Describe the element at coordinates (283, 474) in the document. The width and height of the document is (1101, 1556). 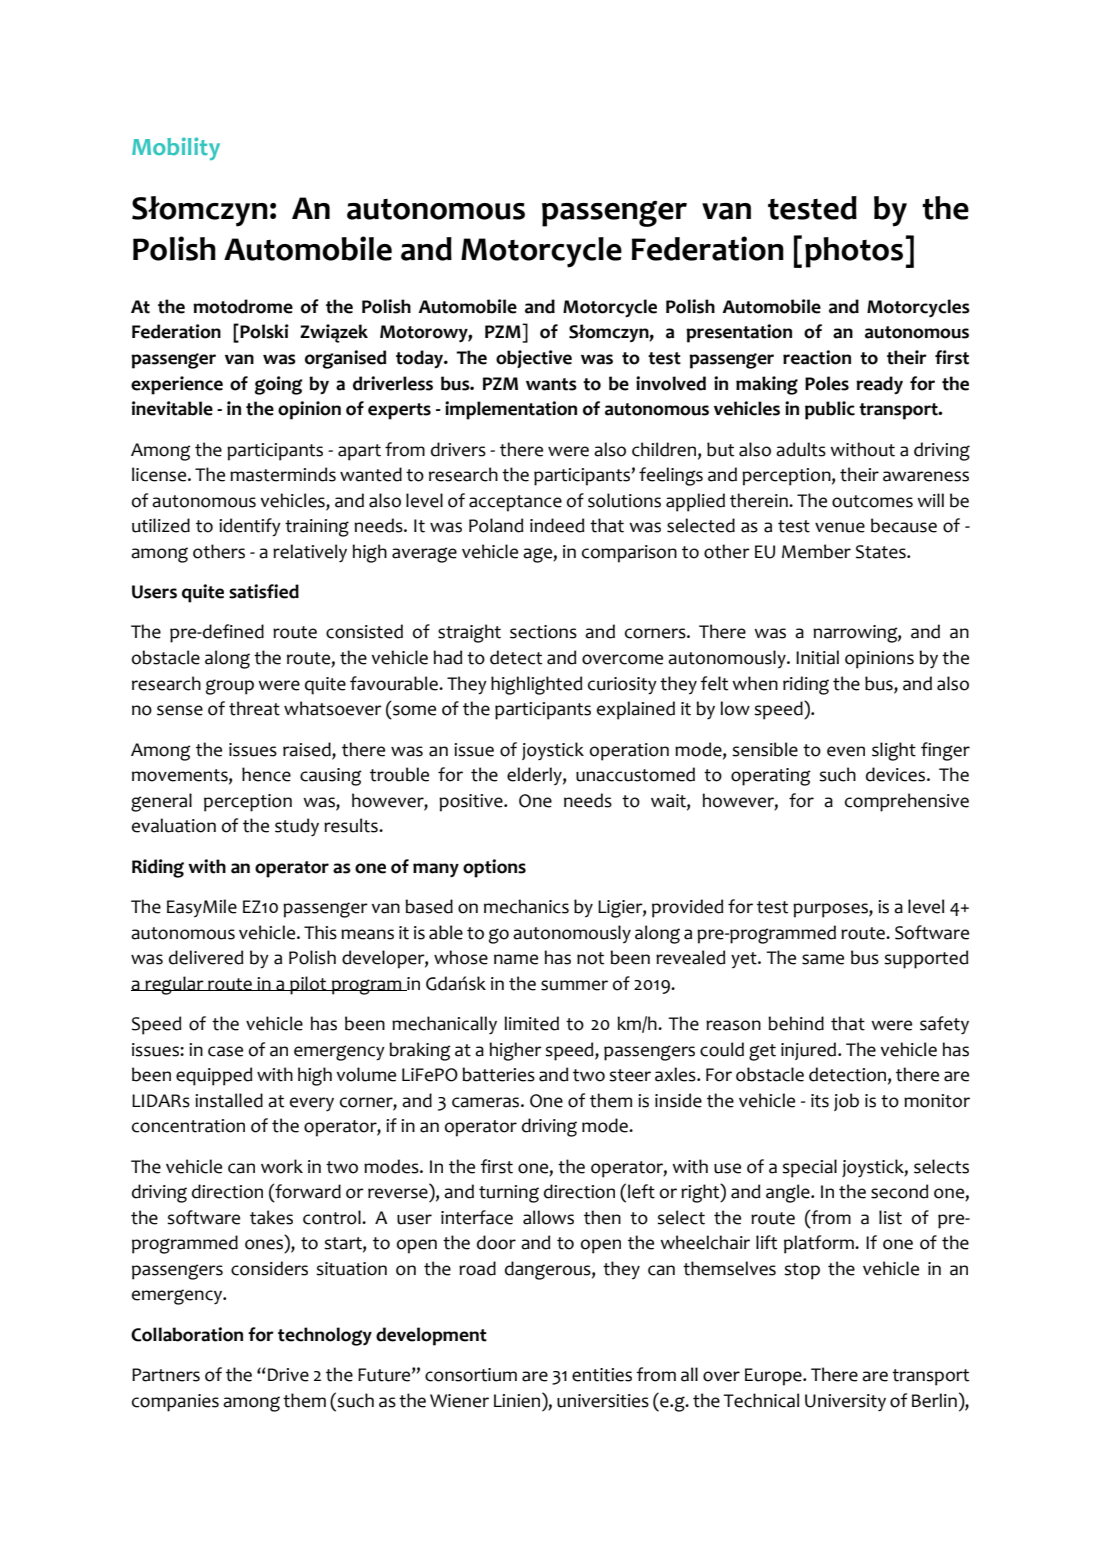
I see `masterminds` at that location.
